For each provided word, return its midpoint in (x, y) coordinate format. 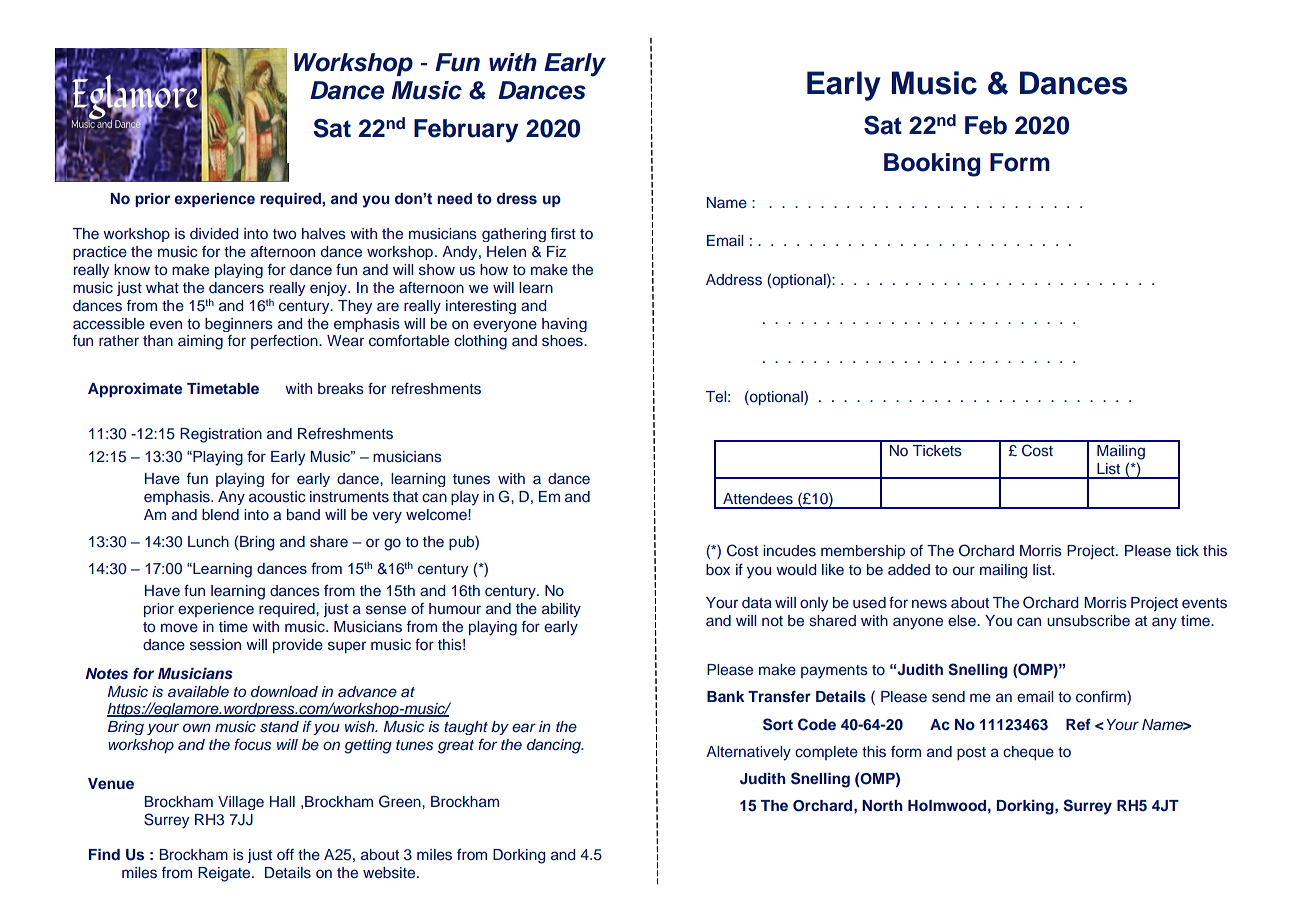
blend (220, 514)
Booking (932, 165)
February (466, 131)
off (285, 854)
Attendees (758, 499)
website (390, 873)
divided (214, 233)
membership (863, 552)
